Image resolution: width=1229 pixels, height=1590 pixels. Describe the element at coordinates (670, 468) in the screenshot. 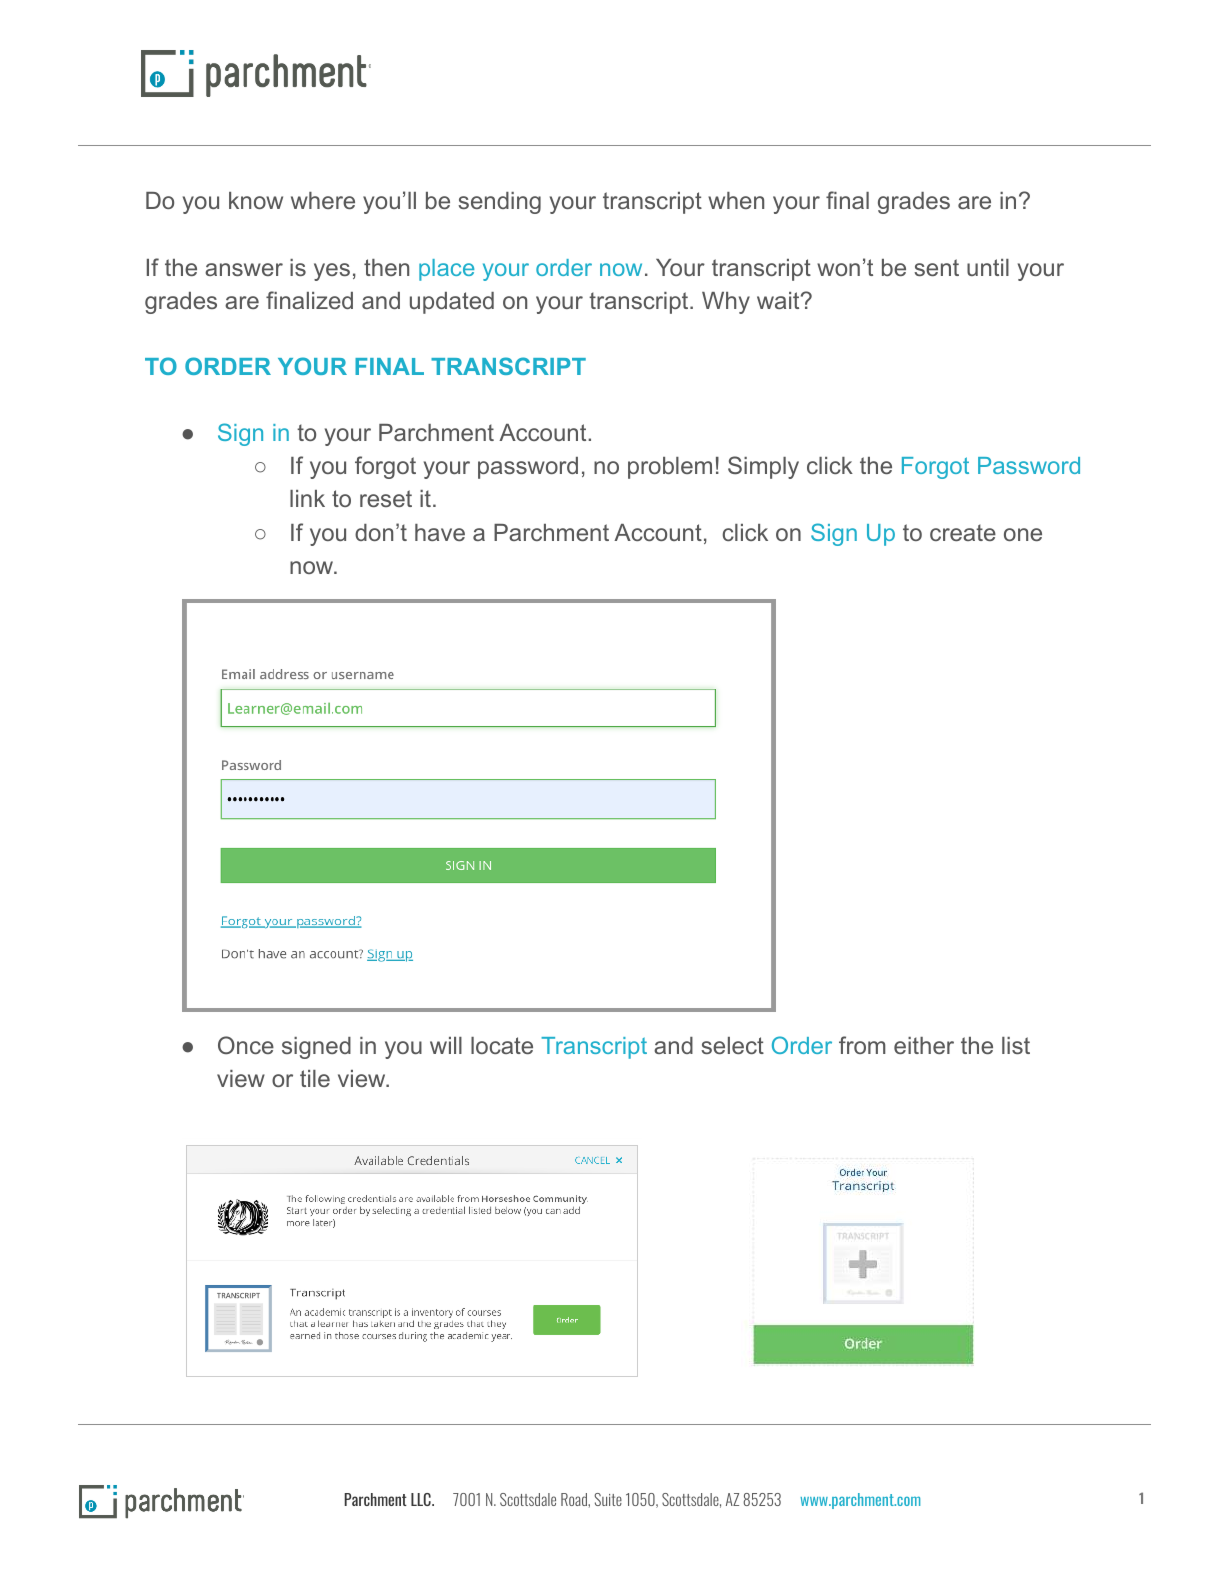

I see `problem` at that location.
